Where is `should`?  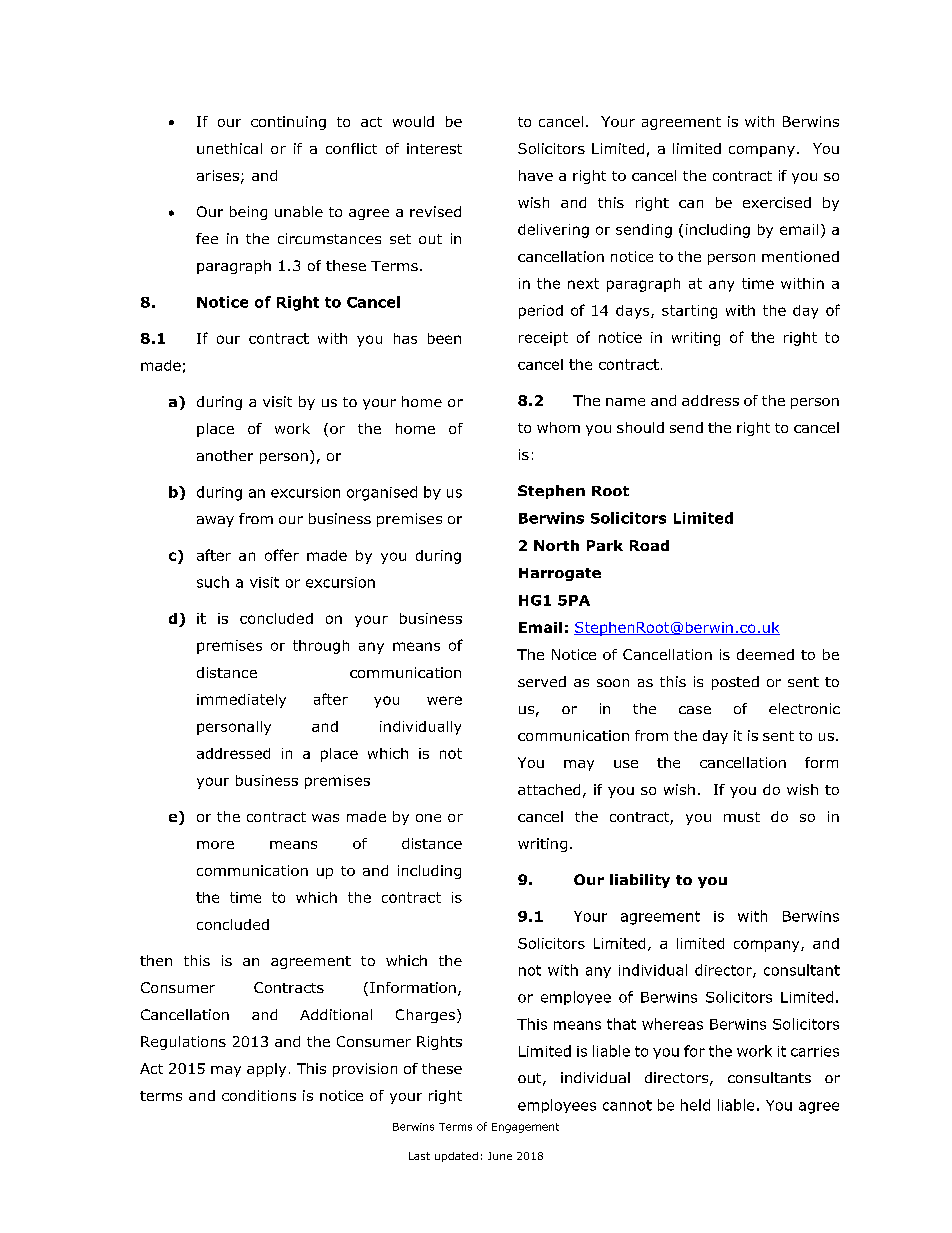
should is located at coordinates (640, 427).
